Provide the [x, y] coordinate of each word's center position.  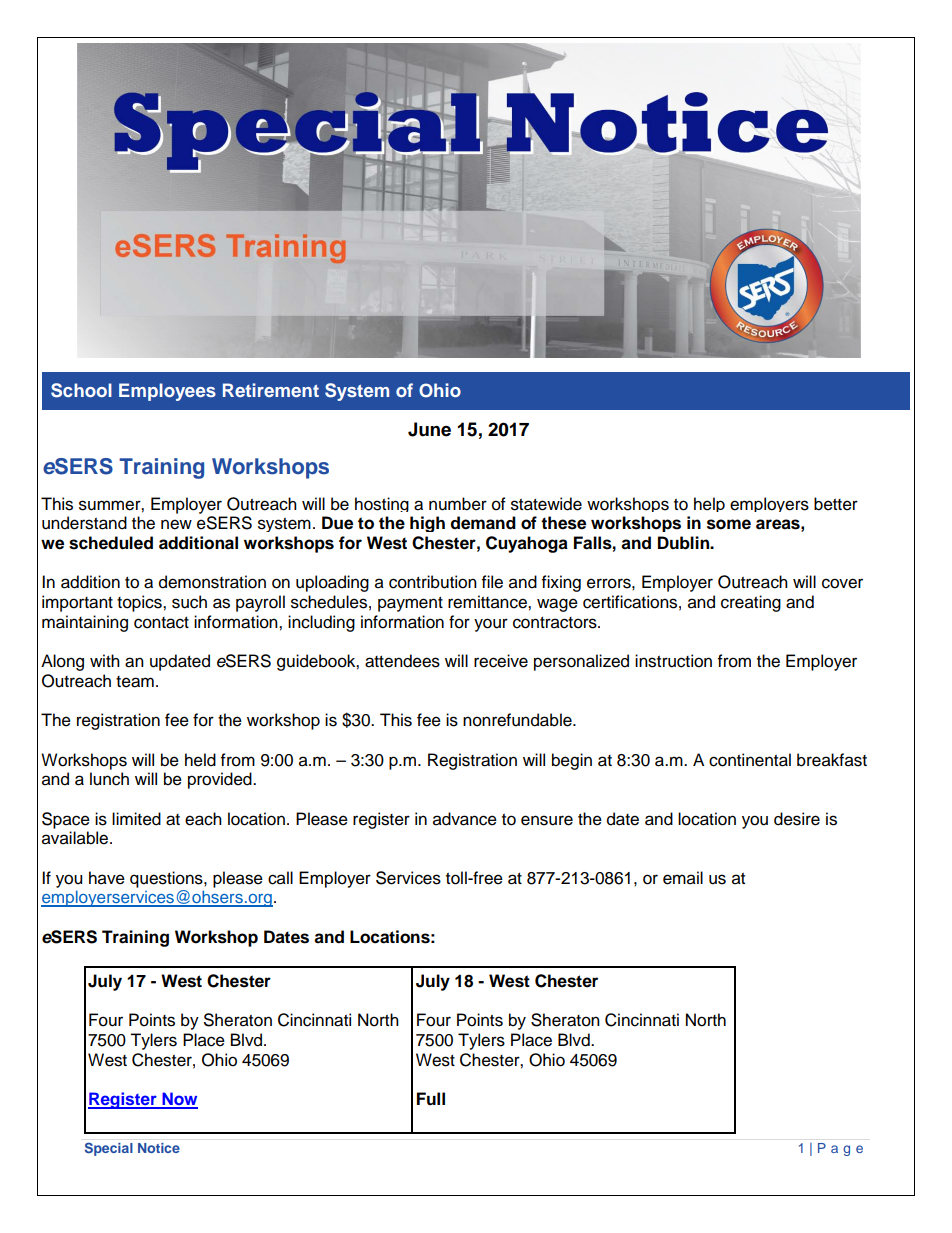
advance [465, 819]
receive [501, 661]
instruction [673, 661]
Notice [159, 1148]
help [709, 504]
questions [167, 879]
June [429, 429]
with [105, 660]
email [683, 878]
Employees [167, 392]
